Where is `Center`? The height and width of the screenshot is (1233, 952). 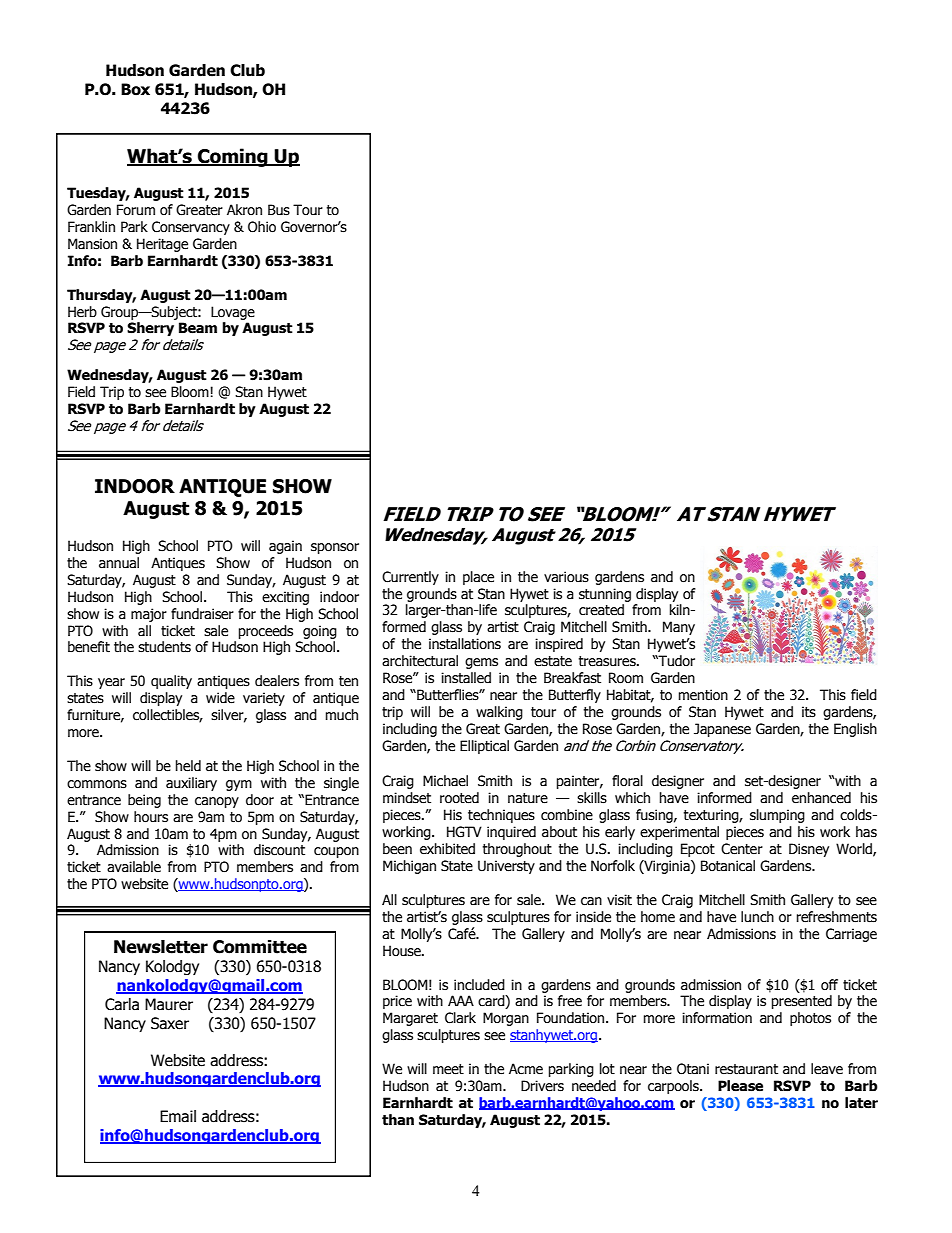 Center is located at coordinates (742, 849).
